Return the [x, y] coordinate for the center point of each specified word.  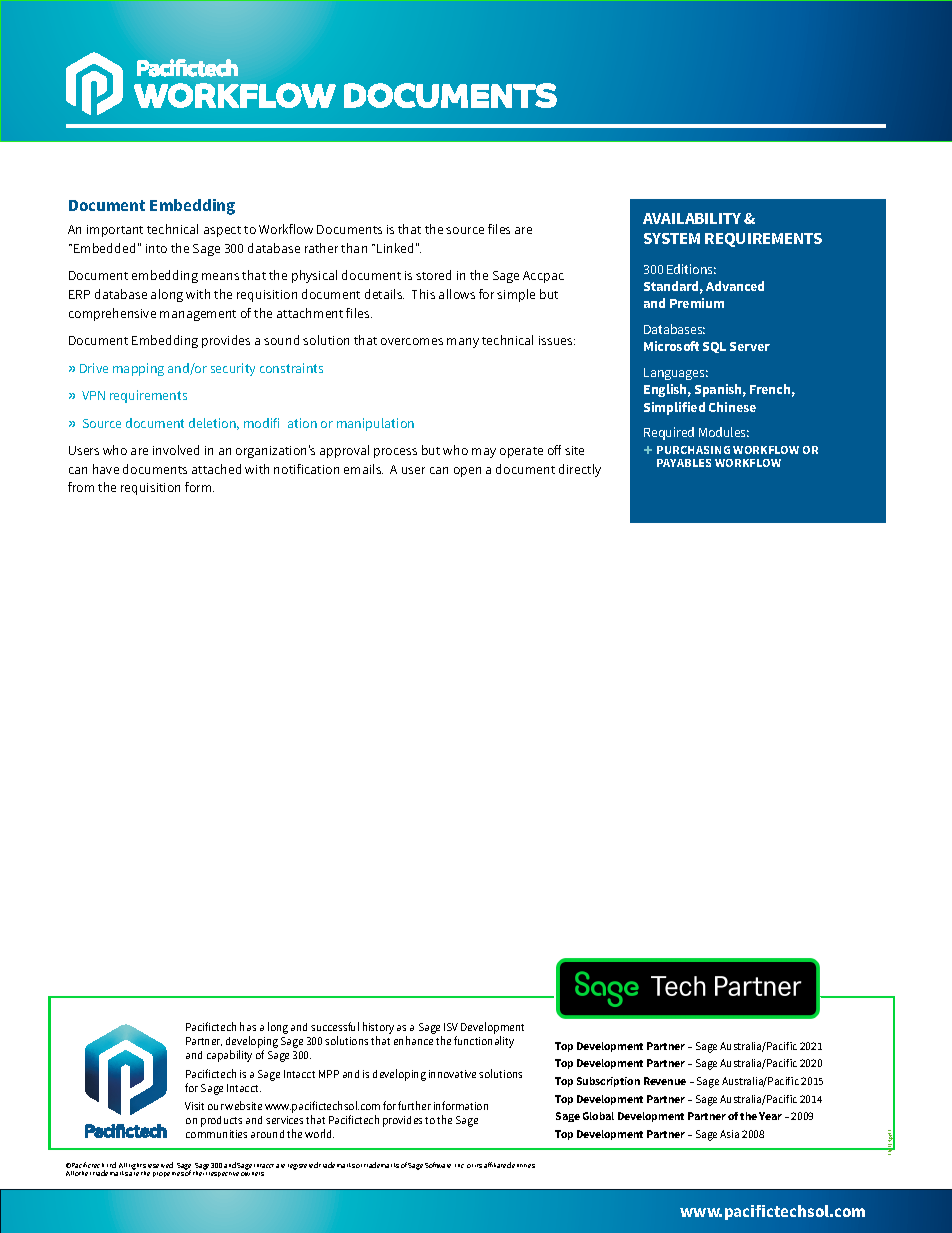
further [414, 1105]
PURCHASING [693, 450]
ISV [451, 1027]
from [81, 487]
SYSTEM [672, 238]
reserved [160, 1165]
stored [433, 275]
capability [229, 1056]
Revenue [665, 1081]
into [156, 248]
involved [176, 450]
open [467, 472]
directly [580, 470]
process [395, 453]
